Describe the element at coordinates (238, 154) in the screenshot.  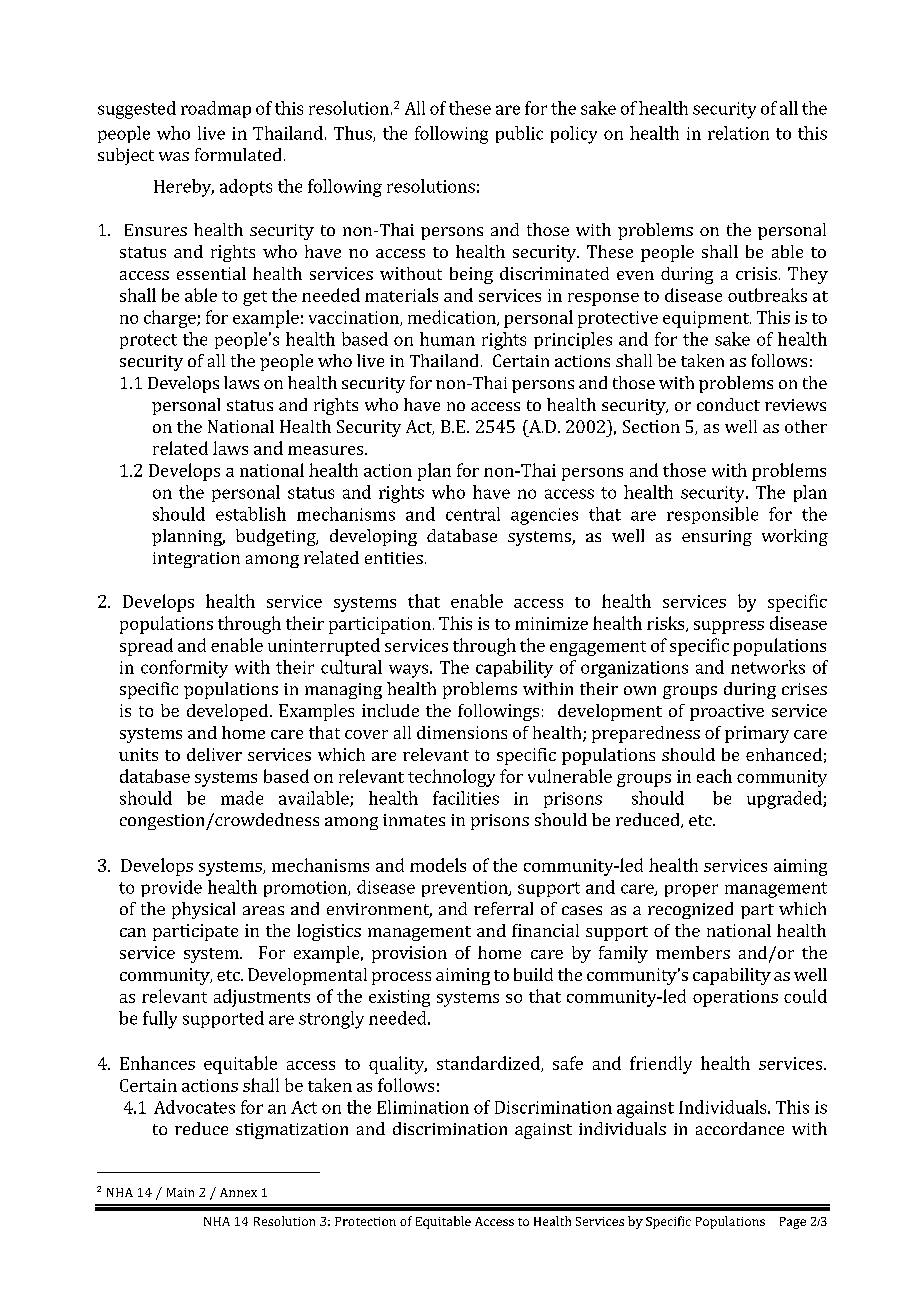
I see `formulated` at that location.
